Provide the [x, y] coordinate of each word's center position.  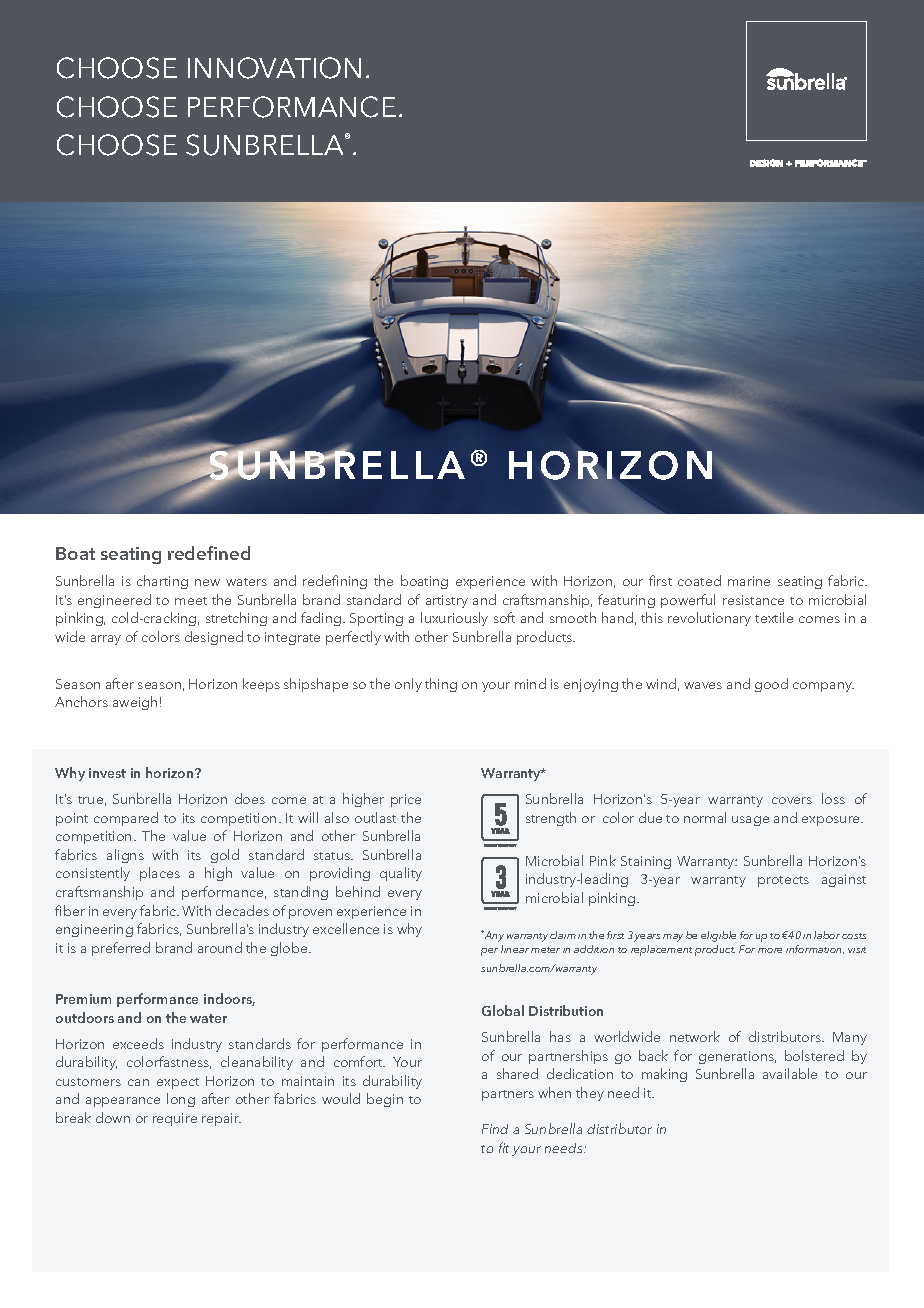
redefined [209, 553]
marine [749, 581]
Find [495, 1129]
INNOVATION [274, 68]
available [790, 1073]
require [175, 1119]
